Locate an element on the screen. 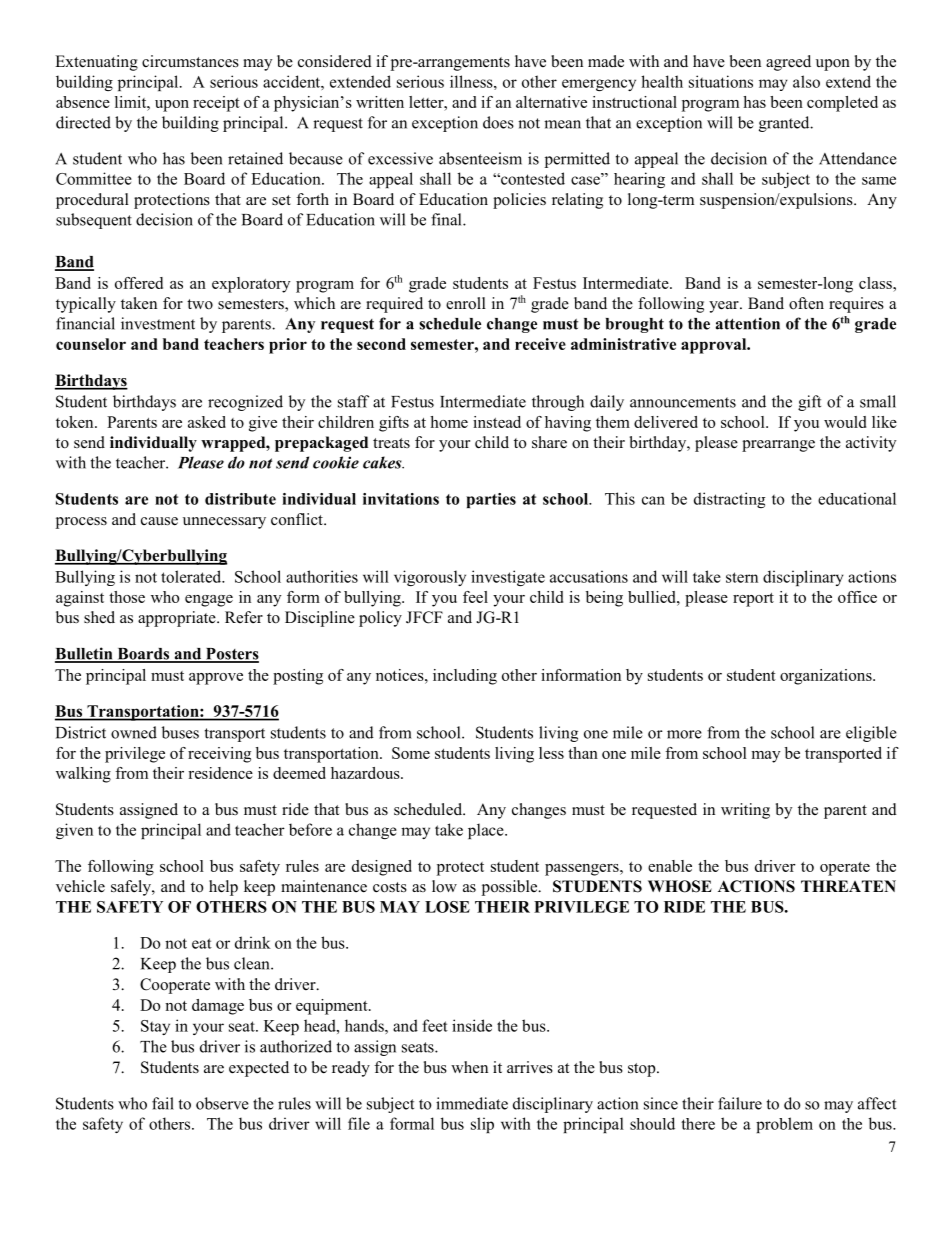 This screenshot has width=952, height=1233. writing is located at coordinates (745, 811).
